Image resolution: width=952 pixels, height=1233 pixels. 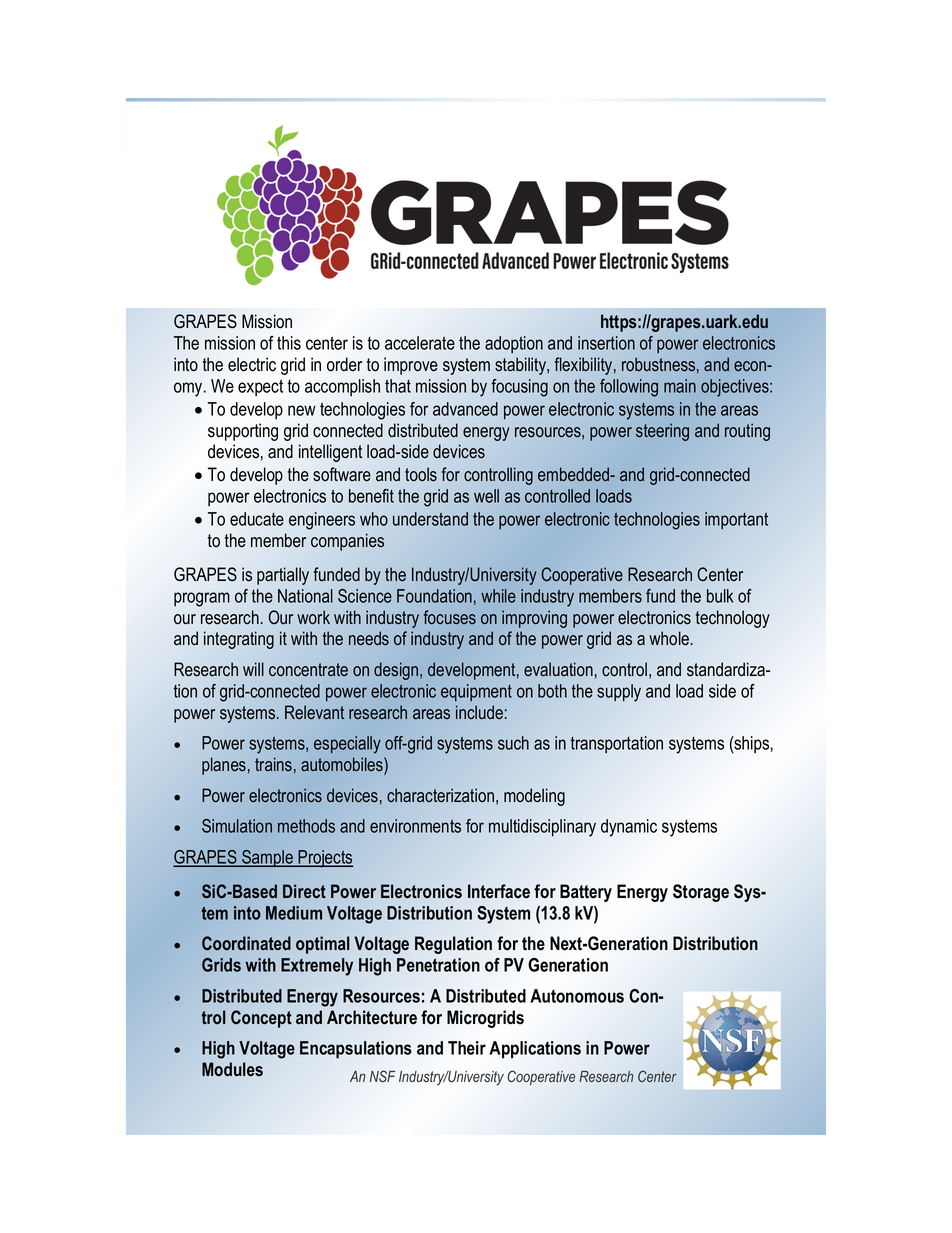 What do you see at coordinates (232, 1069) in the screenshot?
I see `Modules` at bounding box center [232, 1069].
